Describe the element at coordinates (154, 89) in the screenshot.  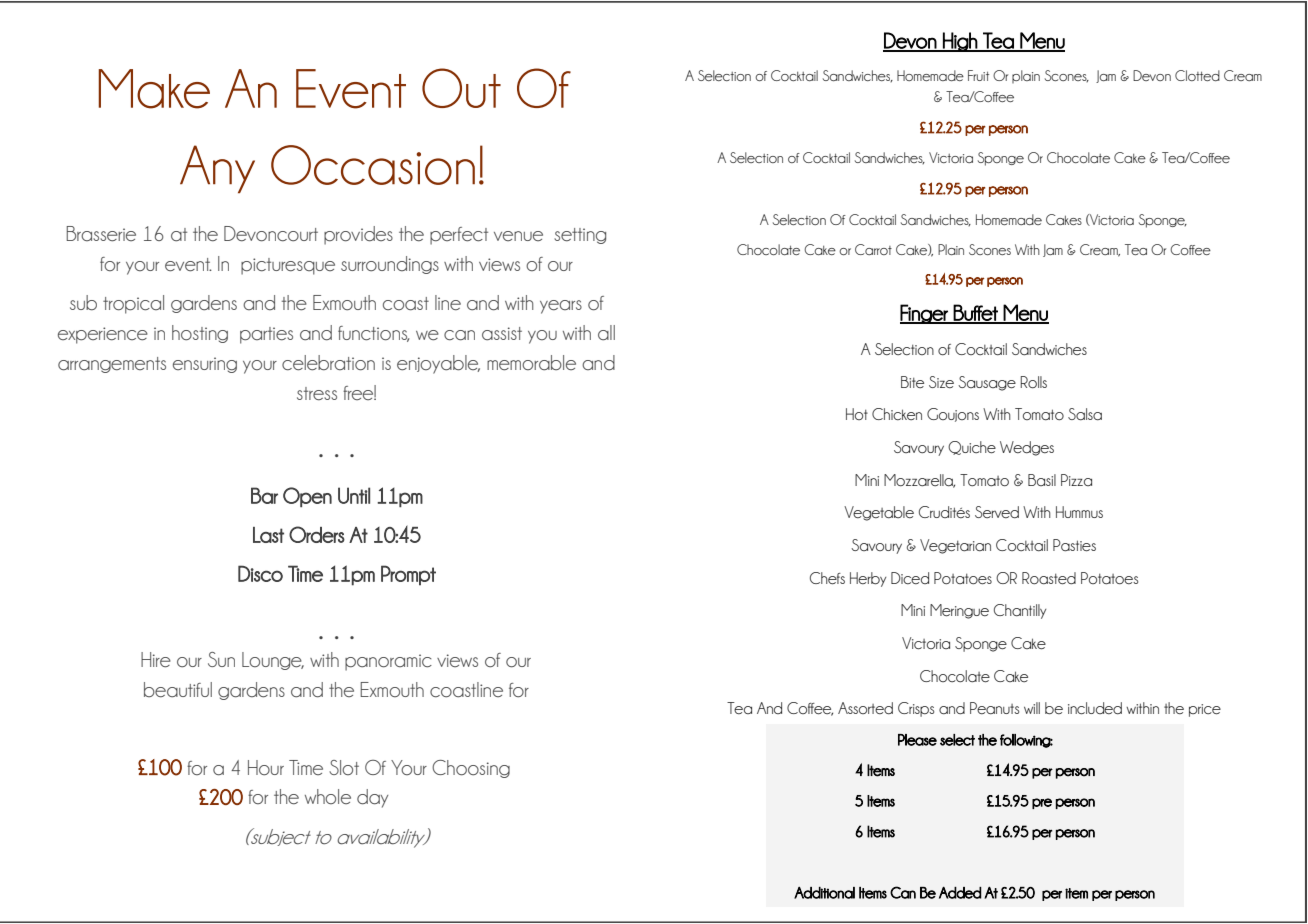
I see `Make` at that location.
